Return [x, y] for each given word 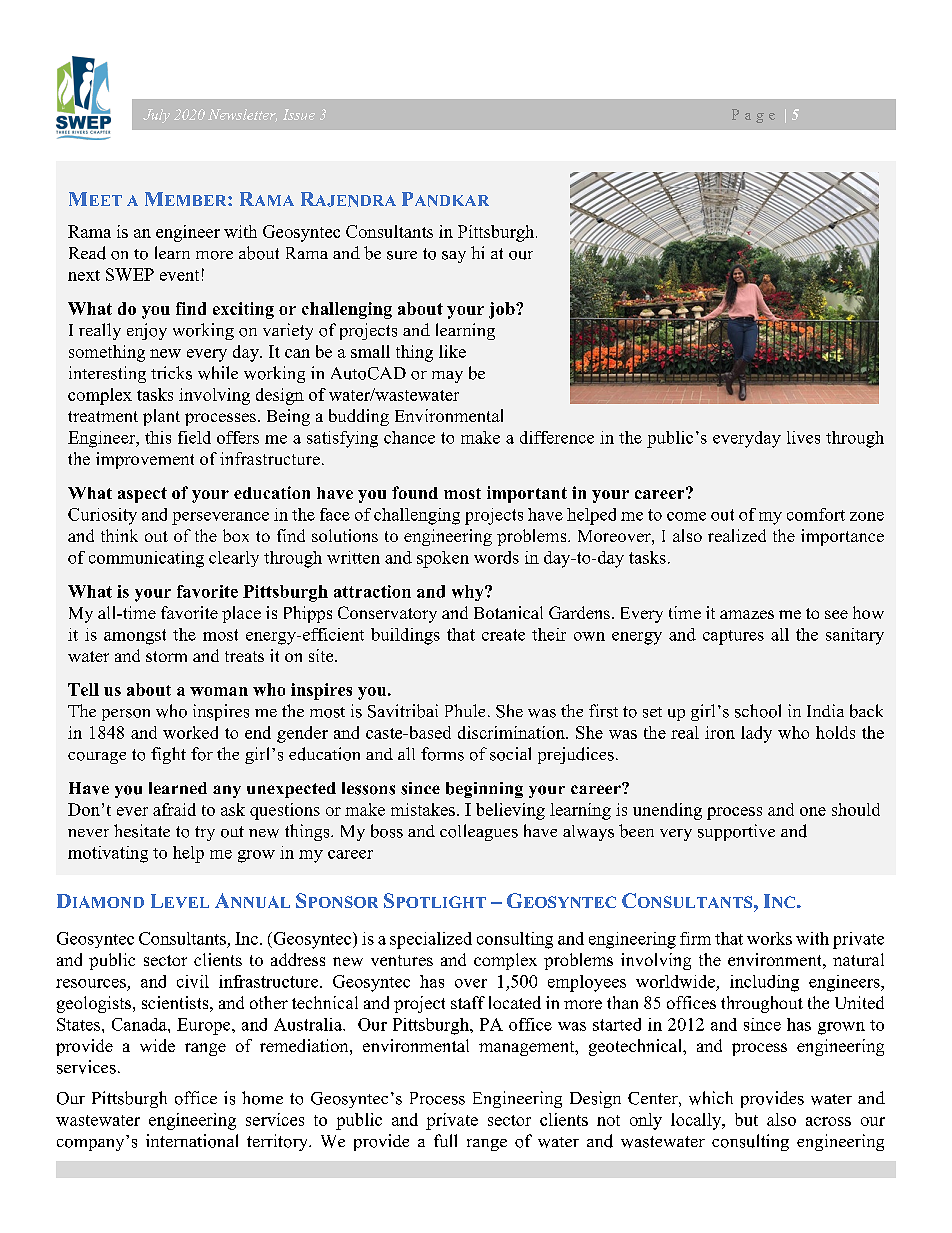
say [454, 257]
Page [753, 116]
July [156, 116]
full [445, 1140]
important [527, 494]
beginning [484, 790]
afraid [174, 809]
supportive [736, 832]
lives [803, 437]
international [192, 1141]
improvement [145, 460]
